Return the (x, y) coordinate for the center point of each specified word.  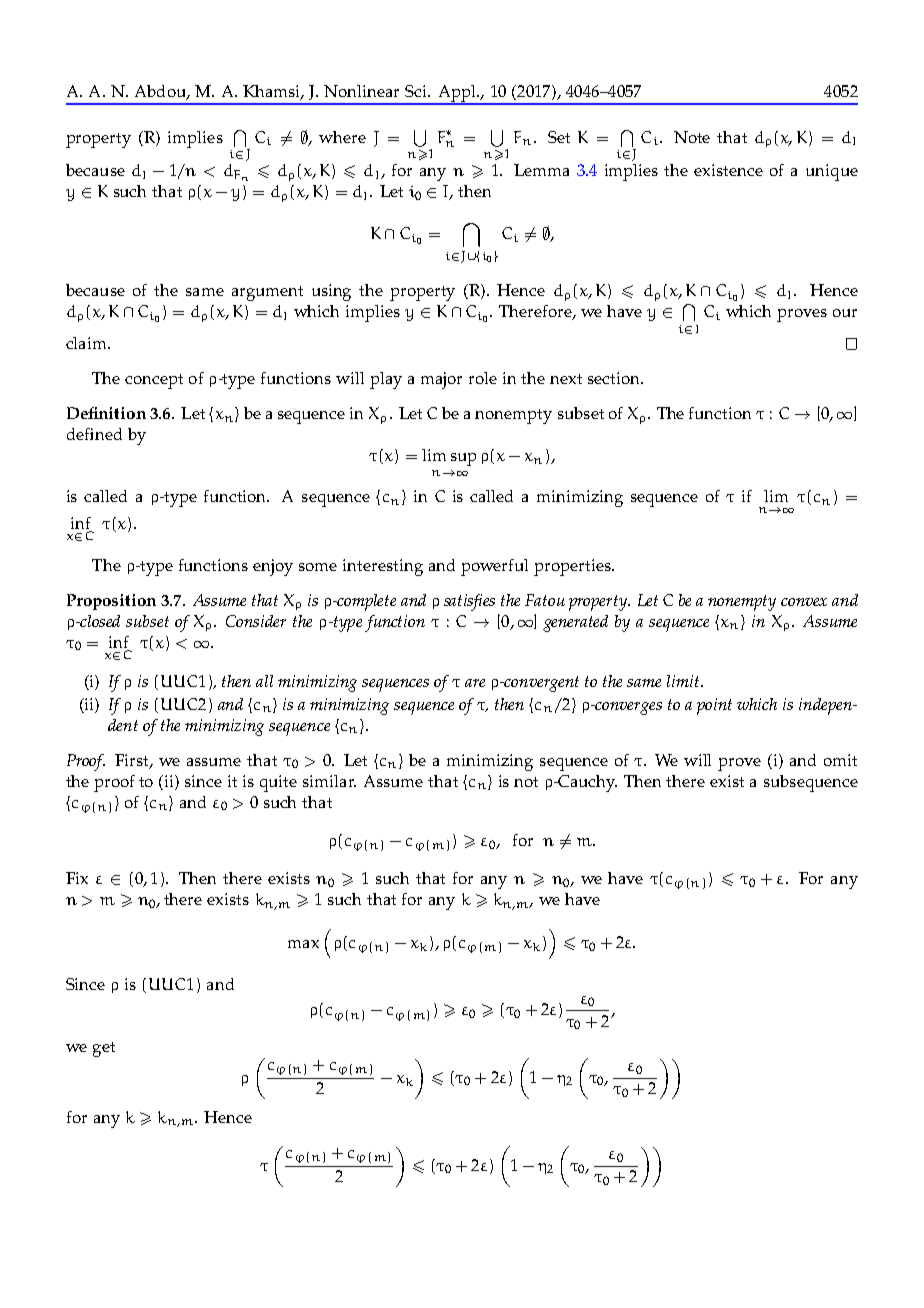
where (342, 137)
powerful (494, 567)
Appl (457, 94)
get (104, 1049)
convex (804, 602)
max (303, 944)
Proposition (111, 602)
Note (692, 137)
